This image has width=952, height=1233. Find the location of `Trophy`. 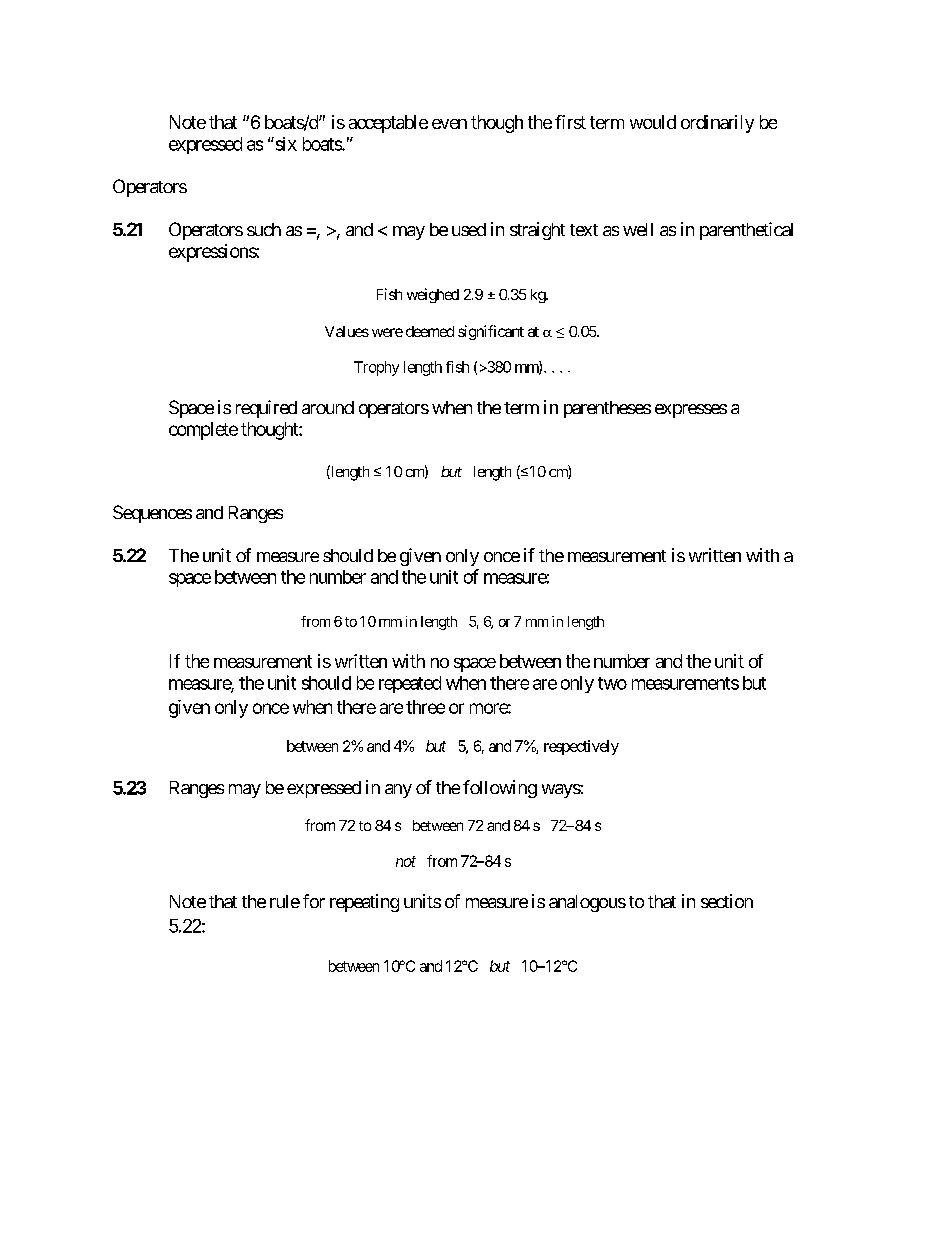

Trophy is located at coordinates (376, 368).
